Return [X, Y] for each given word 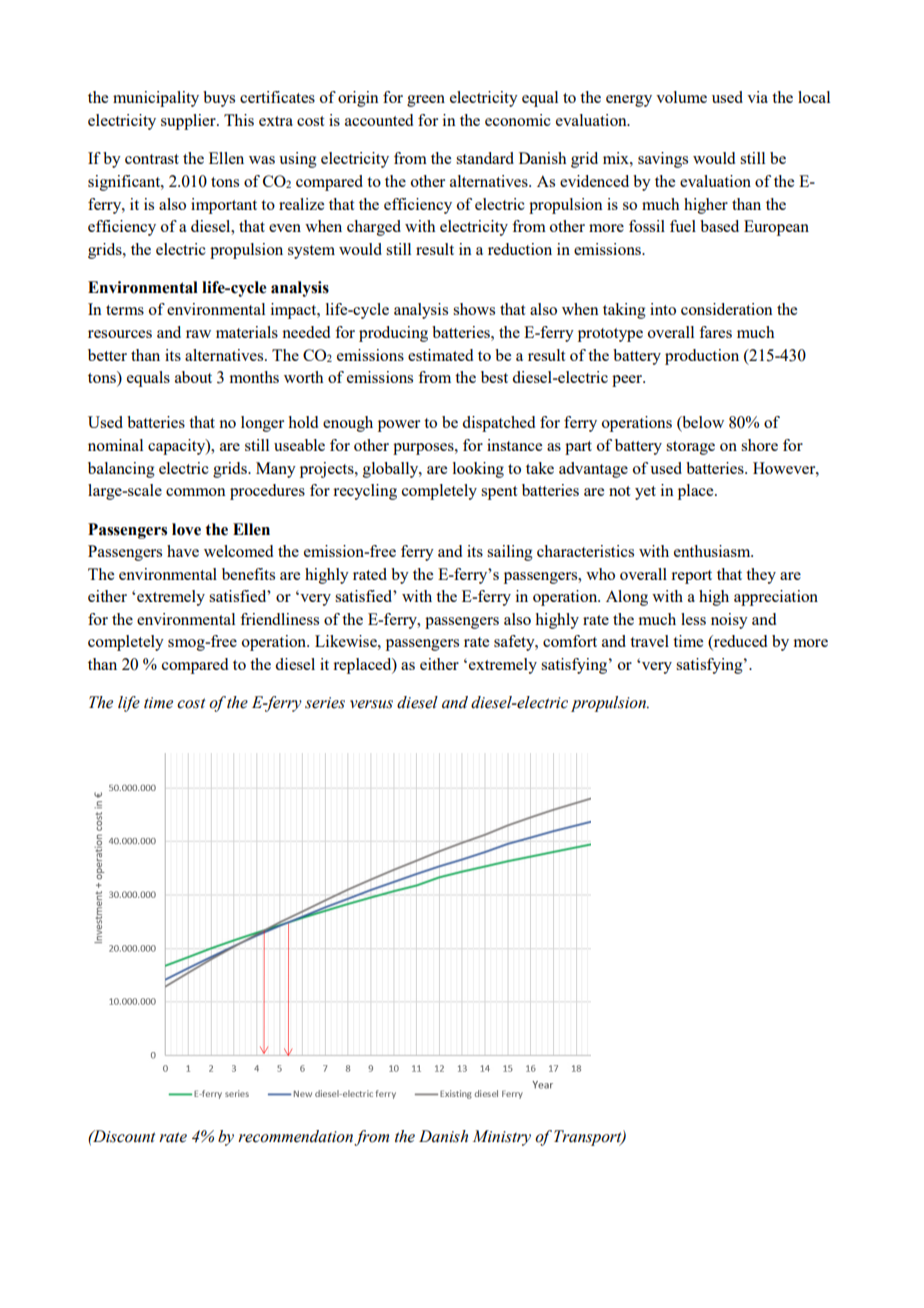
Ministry [502, 1138]
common [196, 492]
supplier [189, 122]
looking [478, 470]
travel [649, 641]
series [325, 703]
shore [759, 445]
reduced [739, 642]
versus [371, 704]
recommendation [295, 1136]
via [757, 97]
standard [485, 158]
